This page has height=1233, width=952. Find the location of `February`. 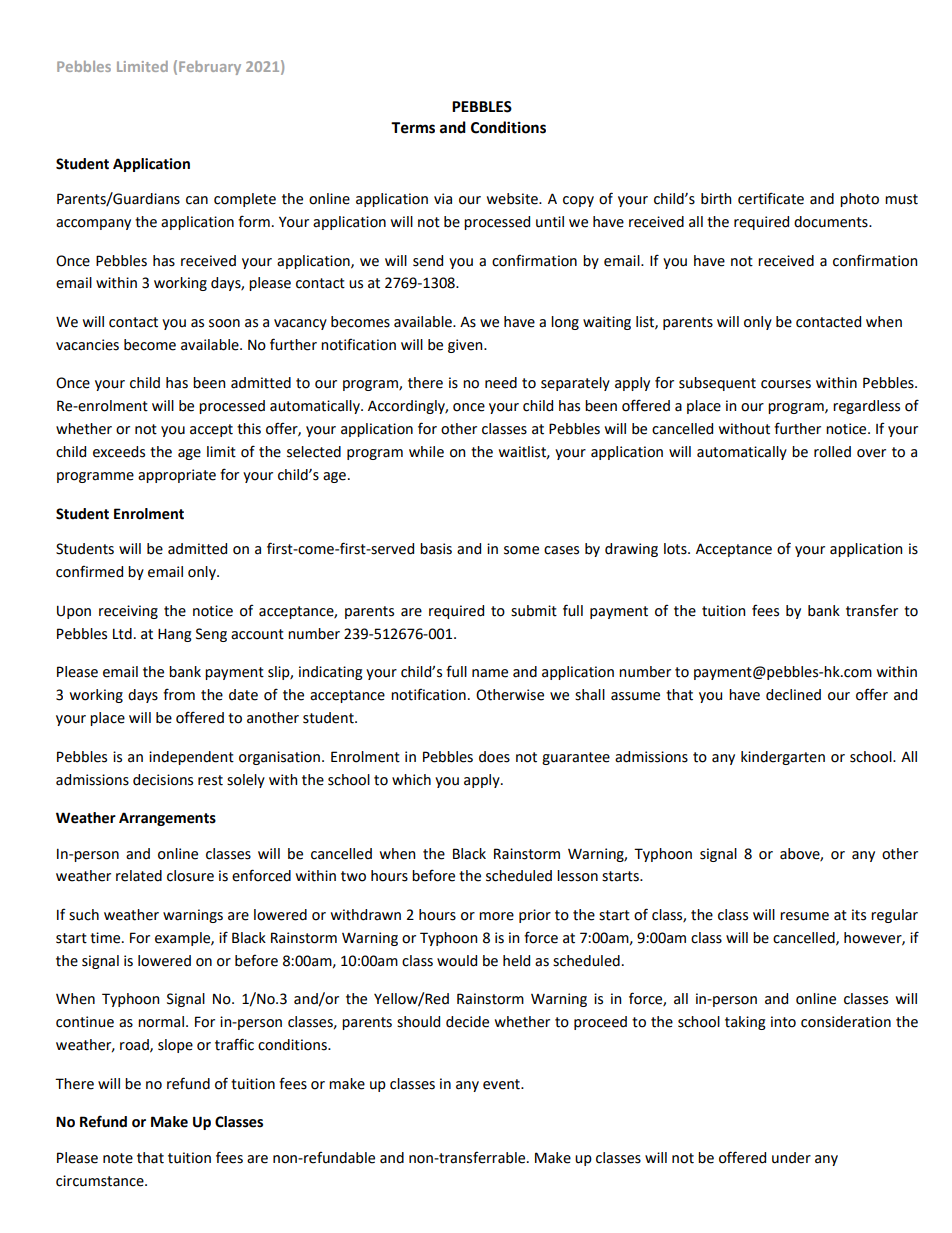

February is located at coordinates (210, 68).
